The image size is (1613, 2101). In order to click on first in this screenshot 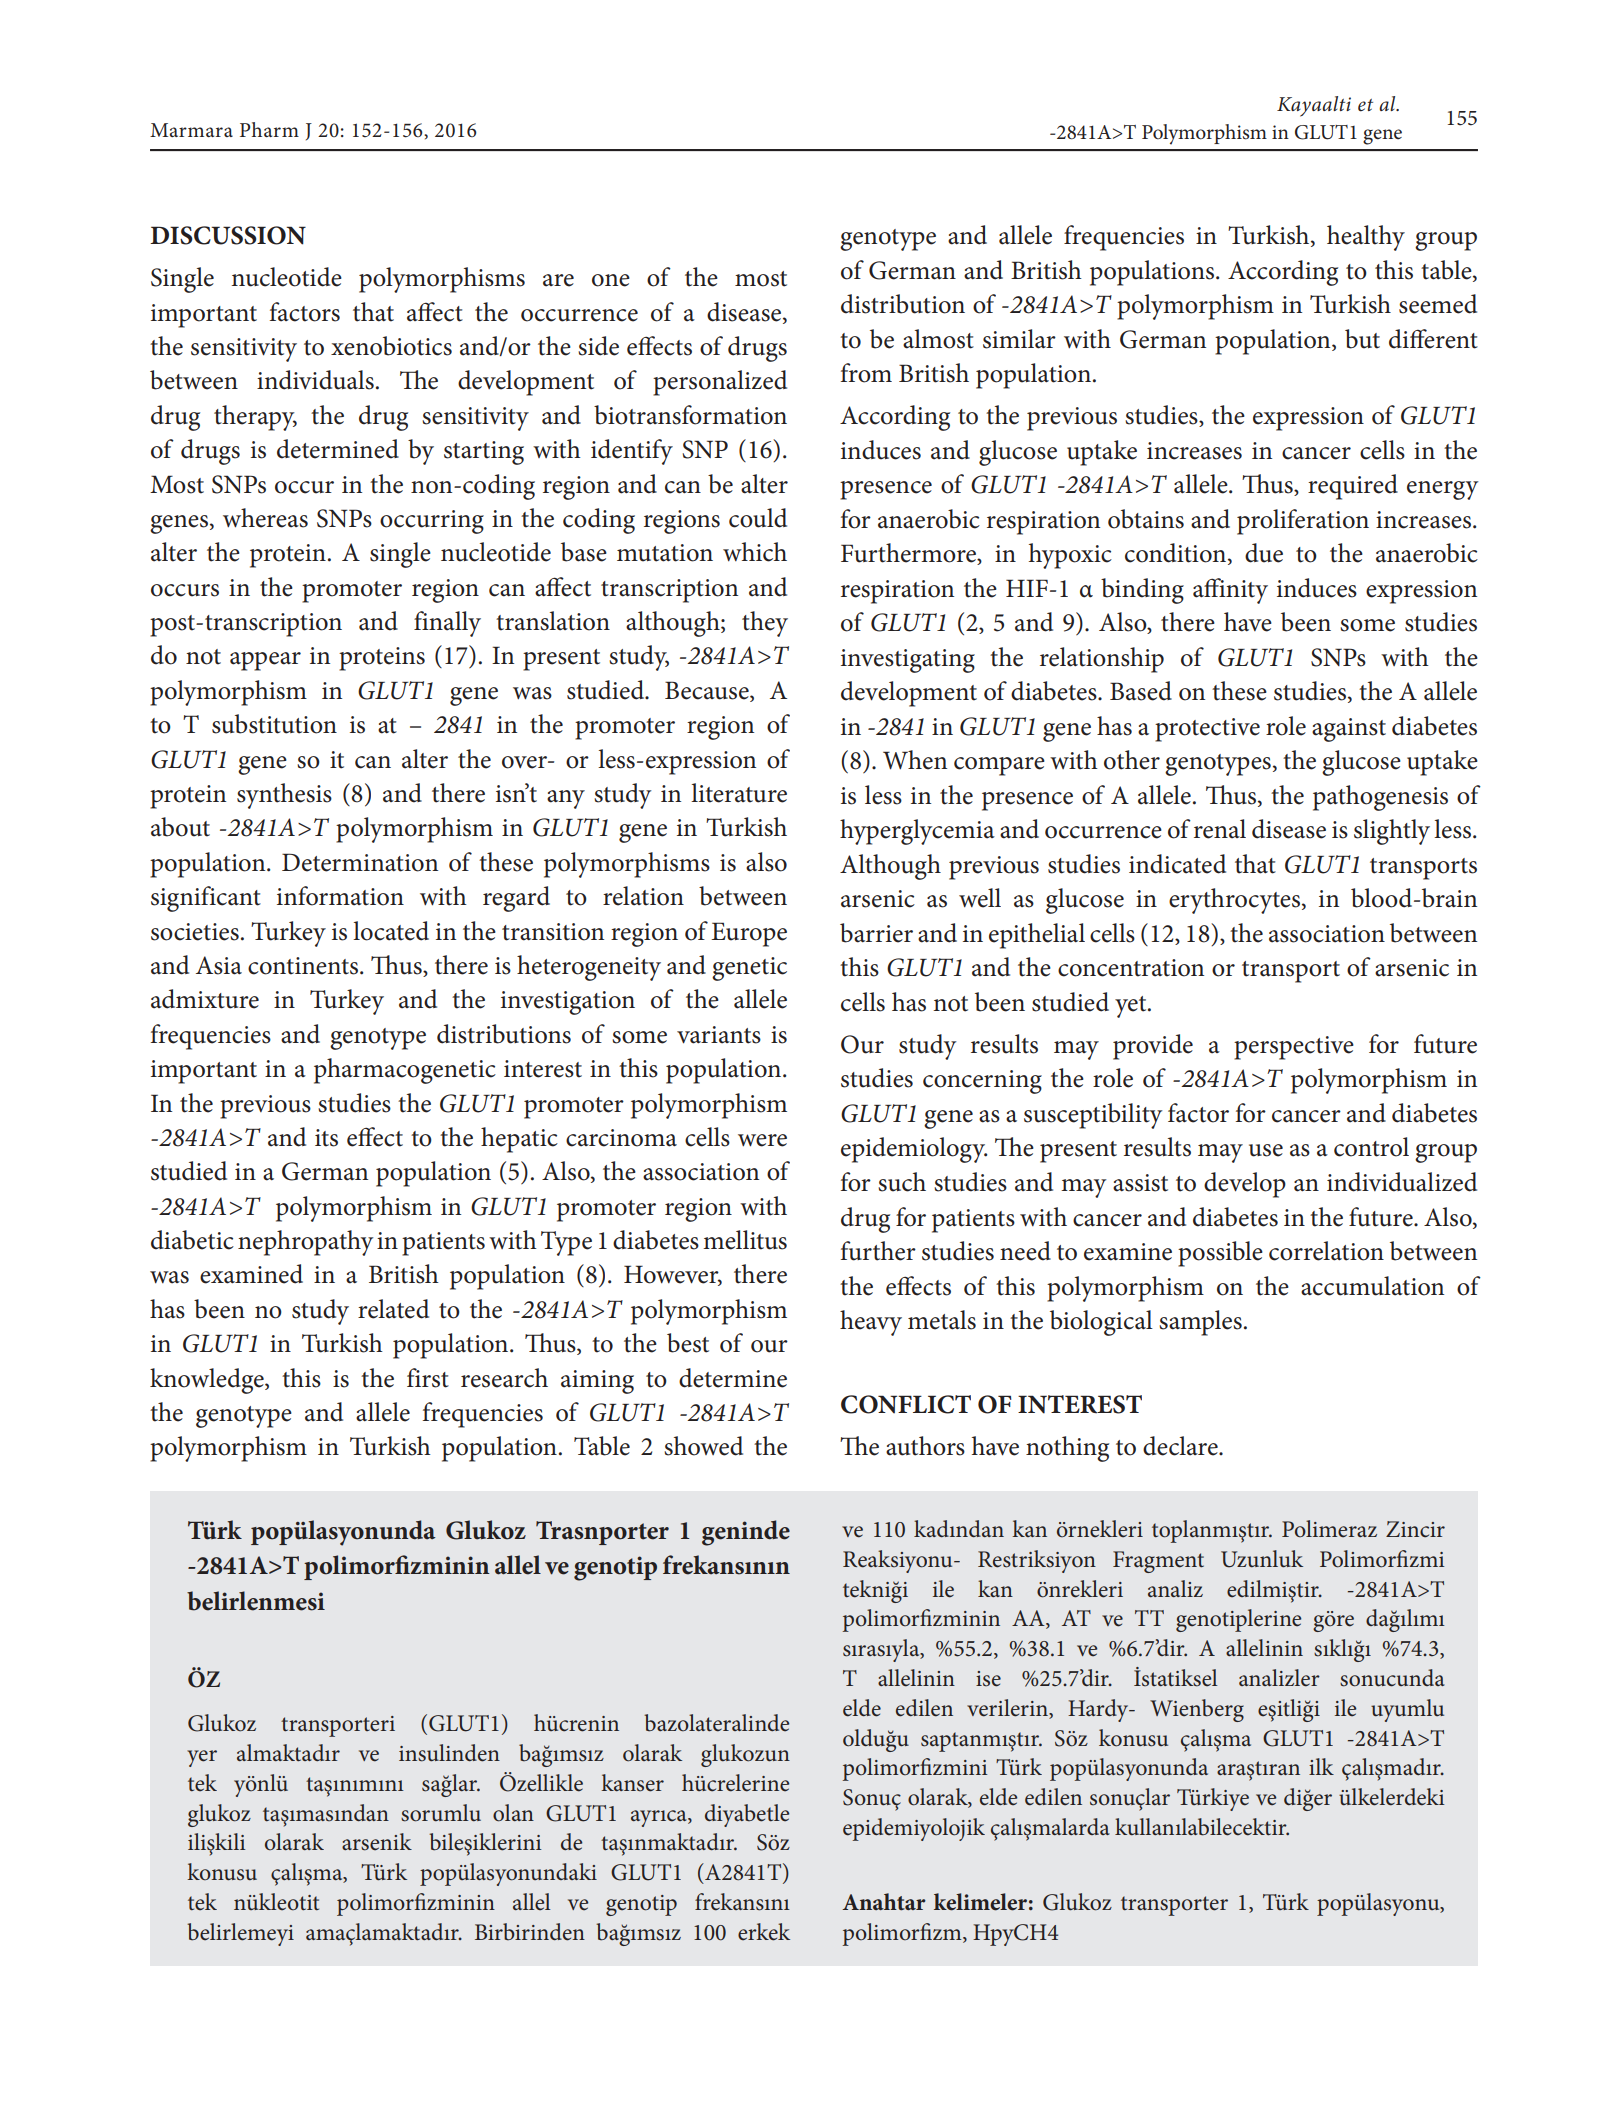, I will do `click(428, 1378)`.
